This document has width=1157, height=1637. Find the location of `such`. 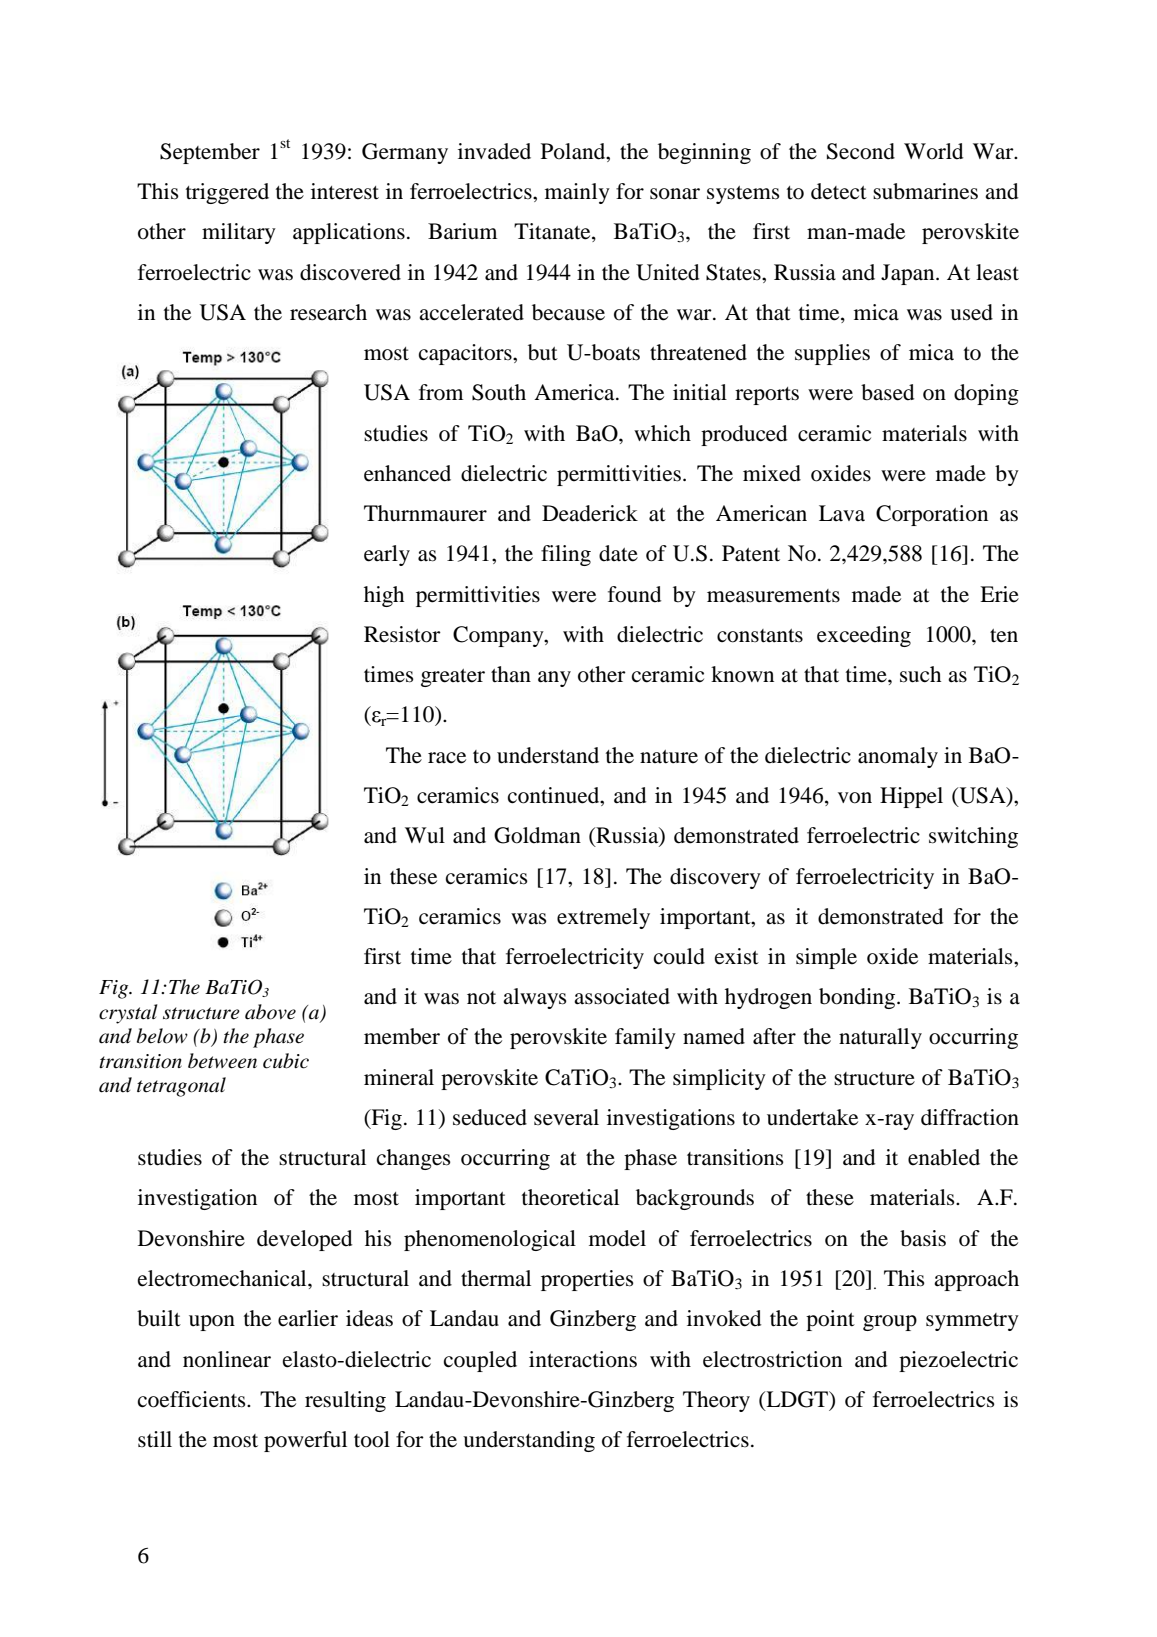

such is located at coordinates (920, 674).
